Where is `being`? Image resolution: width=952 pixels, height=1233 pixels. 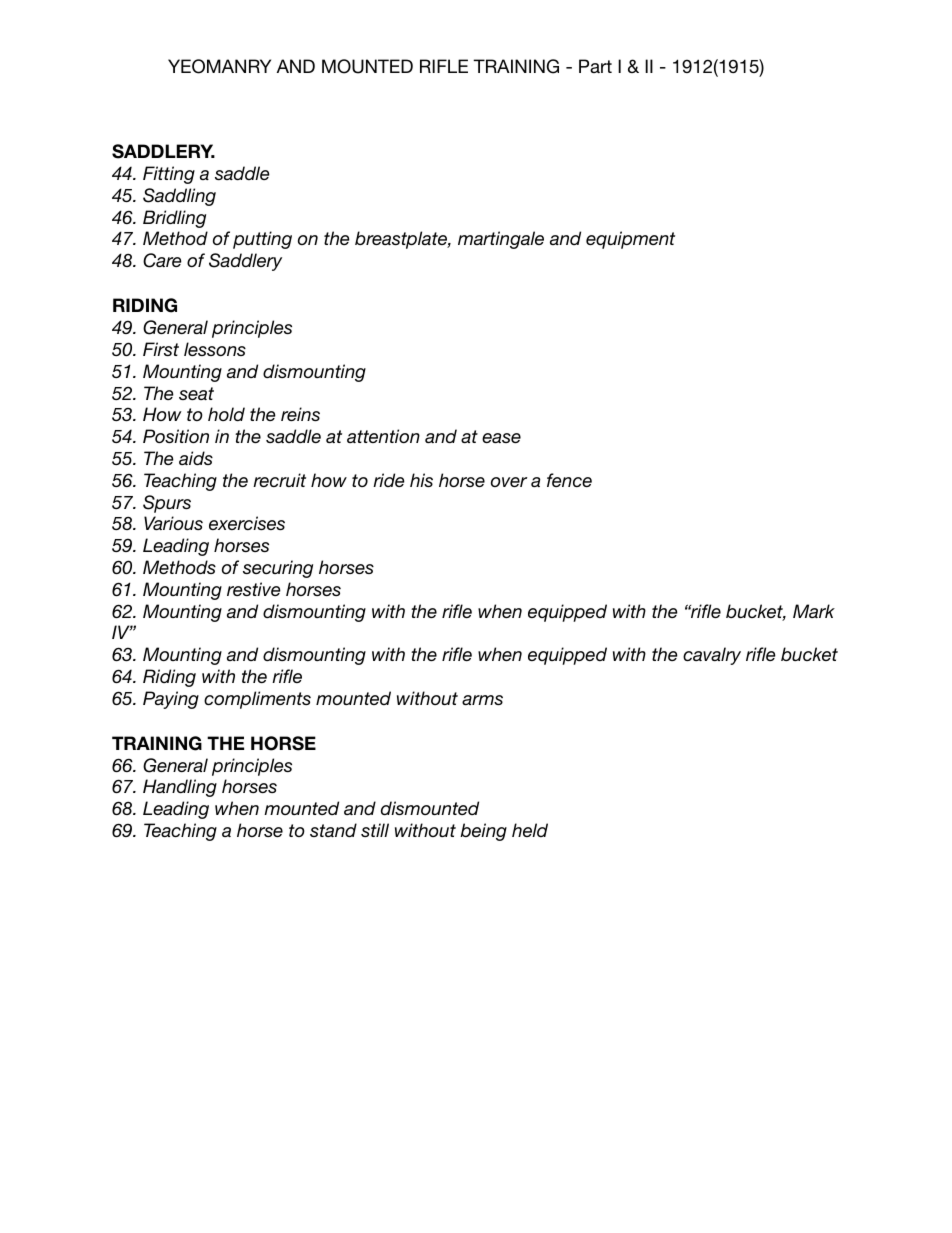 being is located at coordinates (483, 832).
